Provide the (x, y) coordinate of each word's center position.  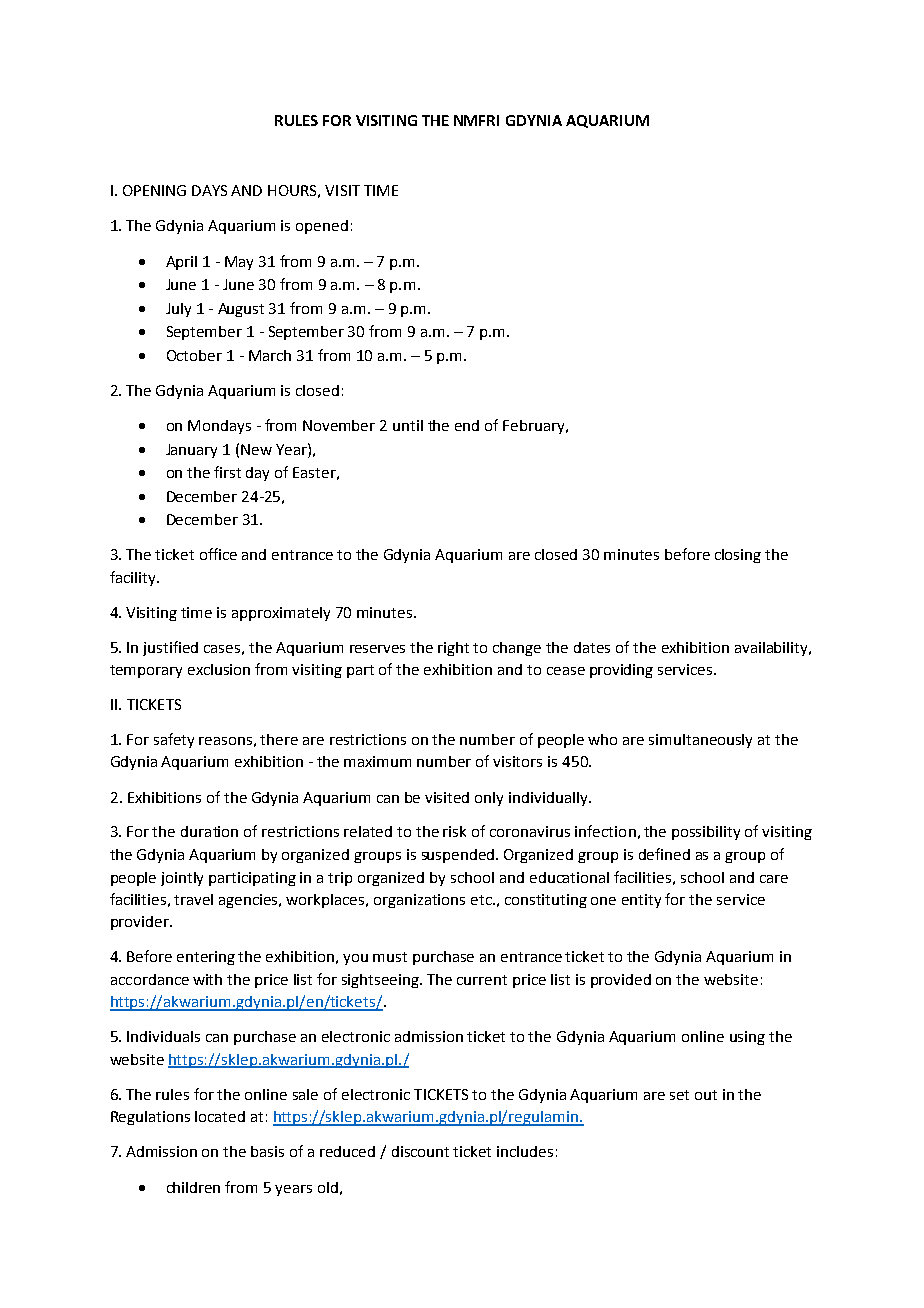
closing (738, 556)
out (706, 1095)
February (535, 427)
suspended (459, 856)
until (408, 425)
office (218, 554)
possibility (706, 833)
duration (209, 831)
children (193, 1187)
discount (420, 1151)
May (239, 263)
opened (322, 227)
